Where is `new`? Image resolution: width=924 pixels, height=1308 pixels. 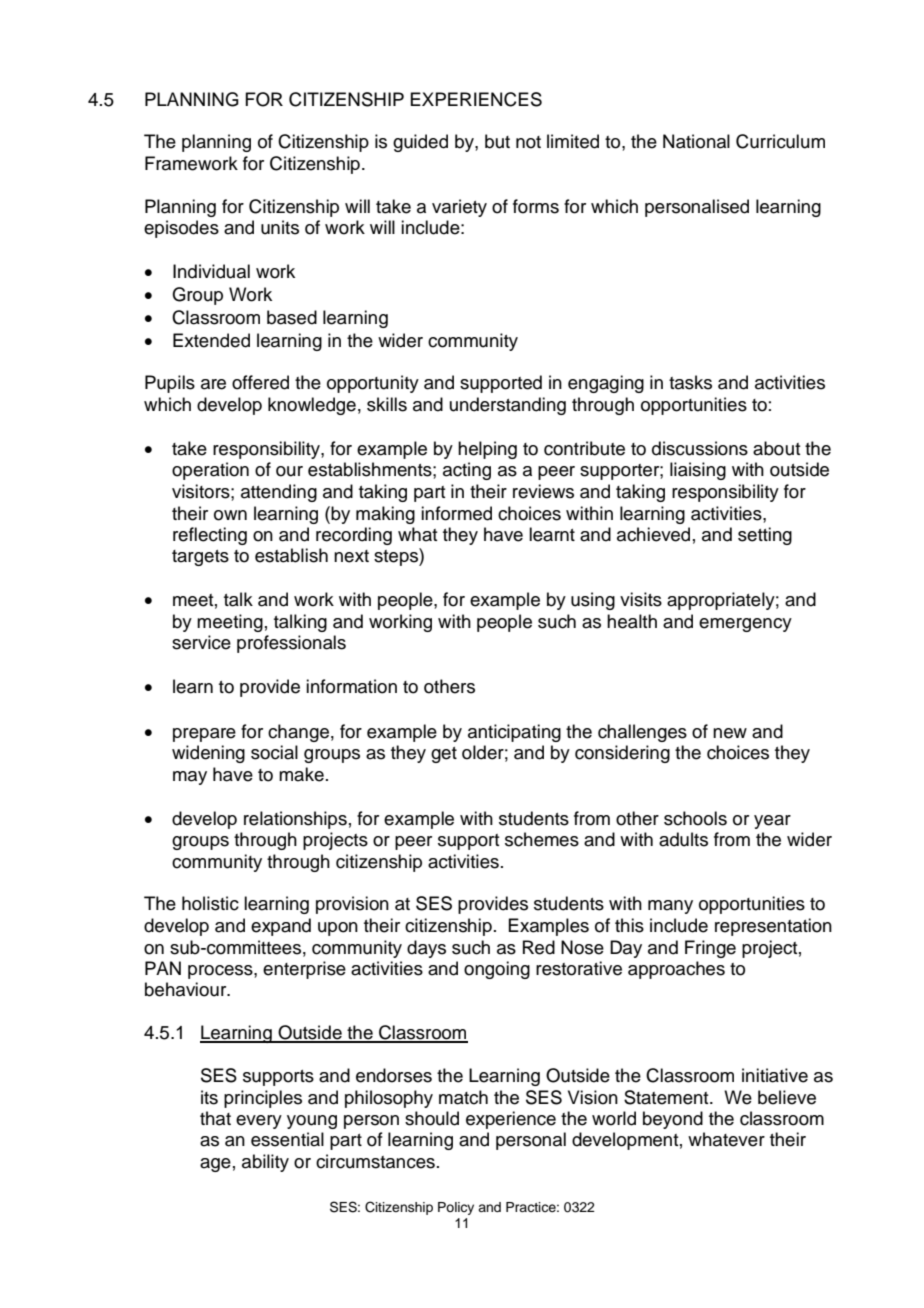
new is located at coordinates (730, 733).
